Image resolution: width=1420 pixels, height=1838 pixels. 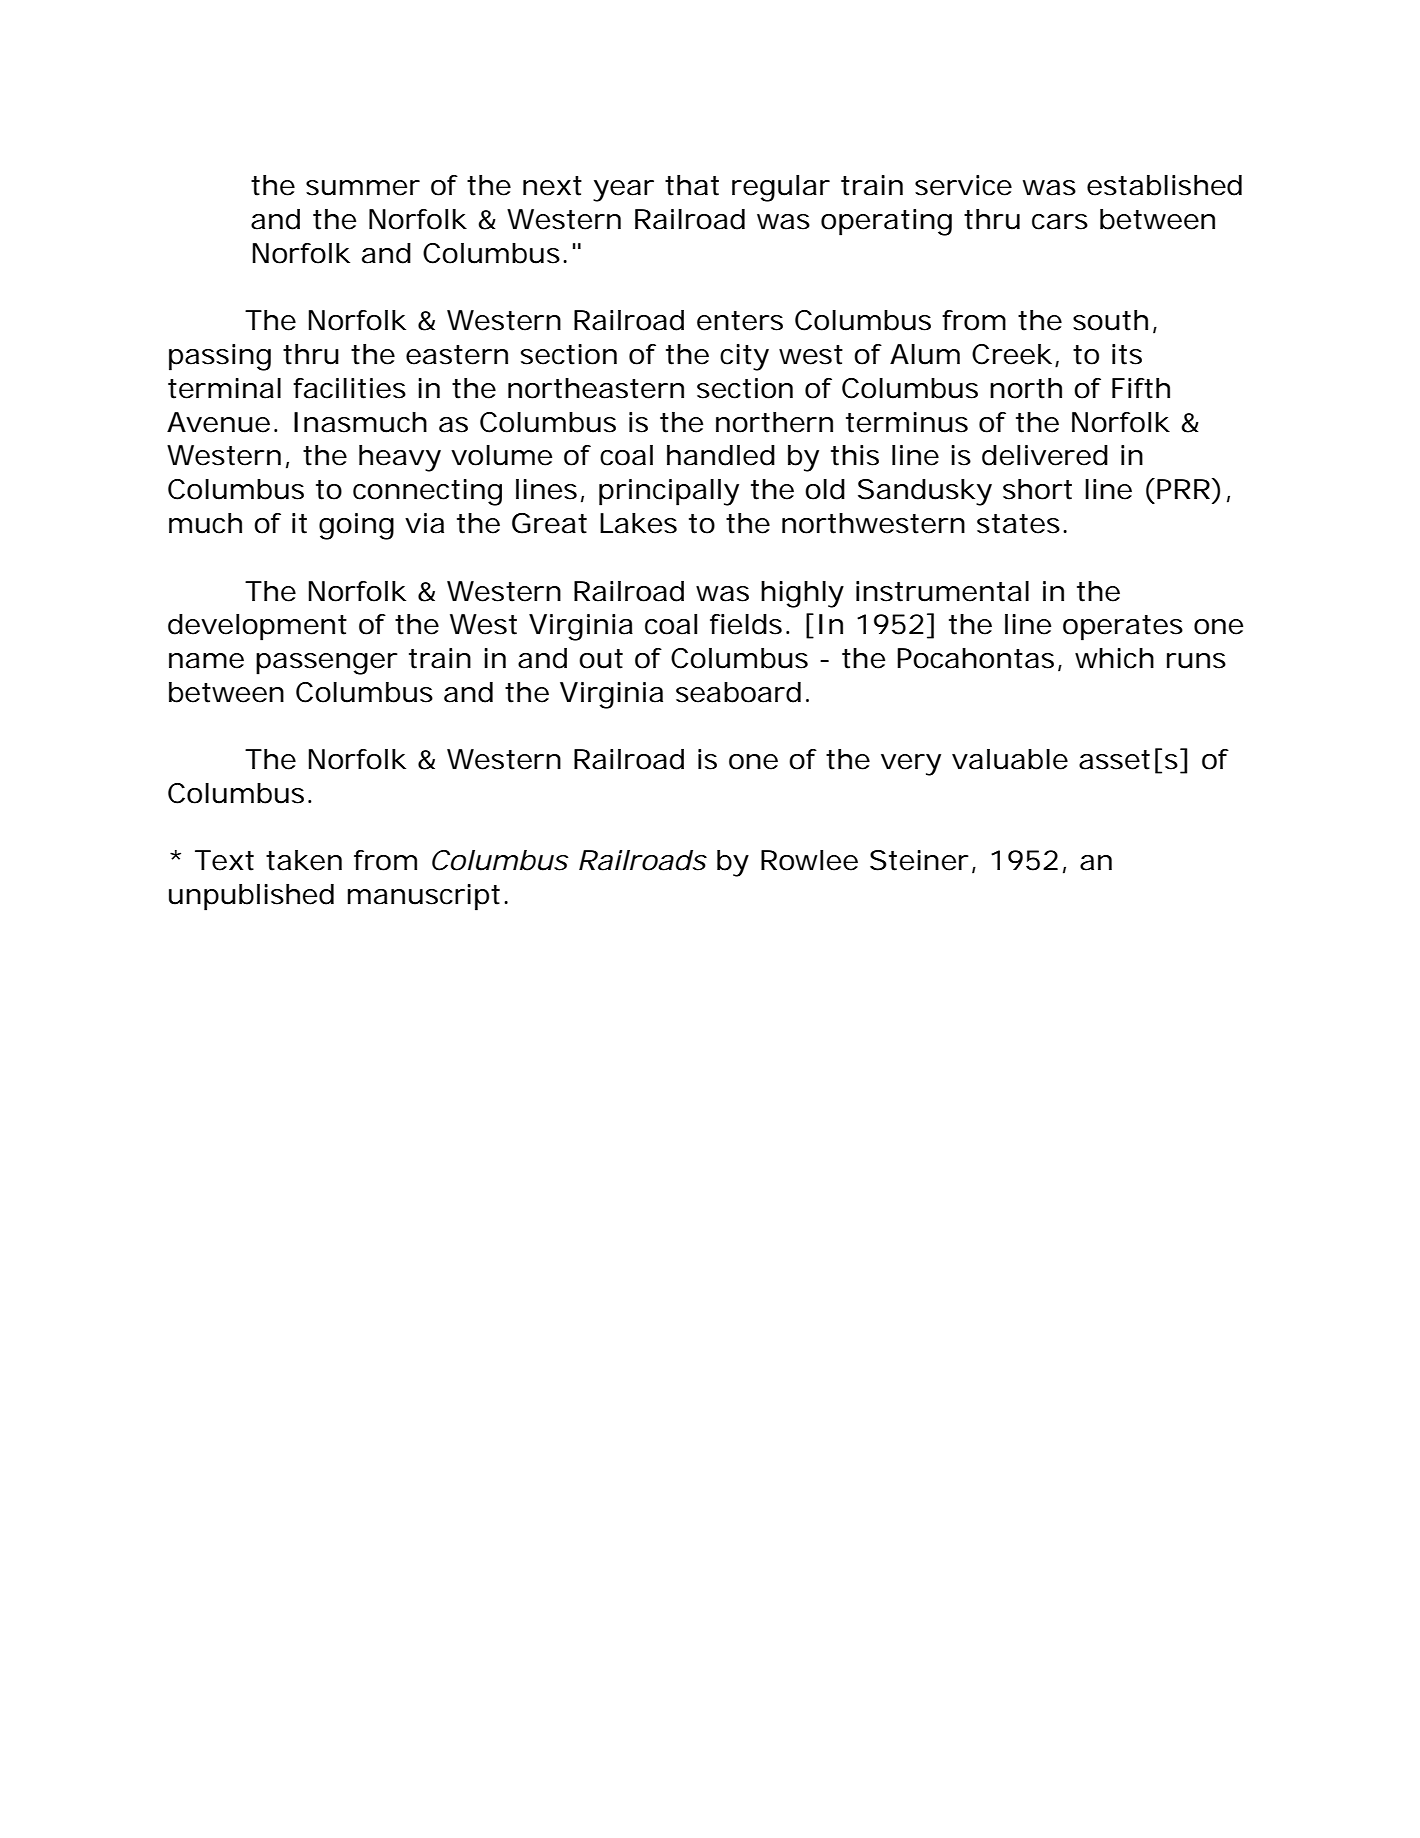 What do you see at coordinates (400, 458) in the screenshot?
I see `heavy` at bounding box center [400, 458].
